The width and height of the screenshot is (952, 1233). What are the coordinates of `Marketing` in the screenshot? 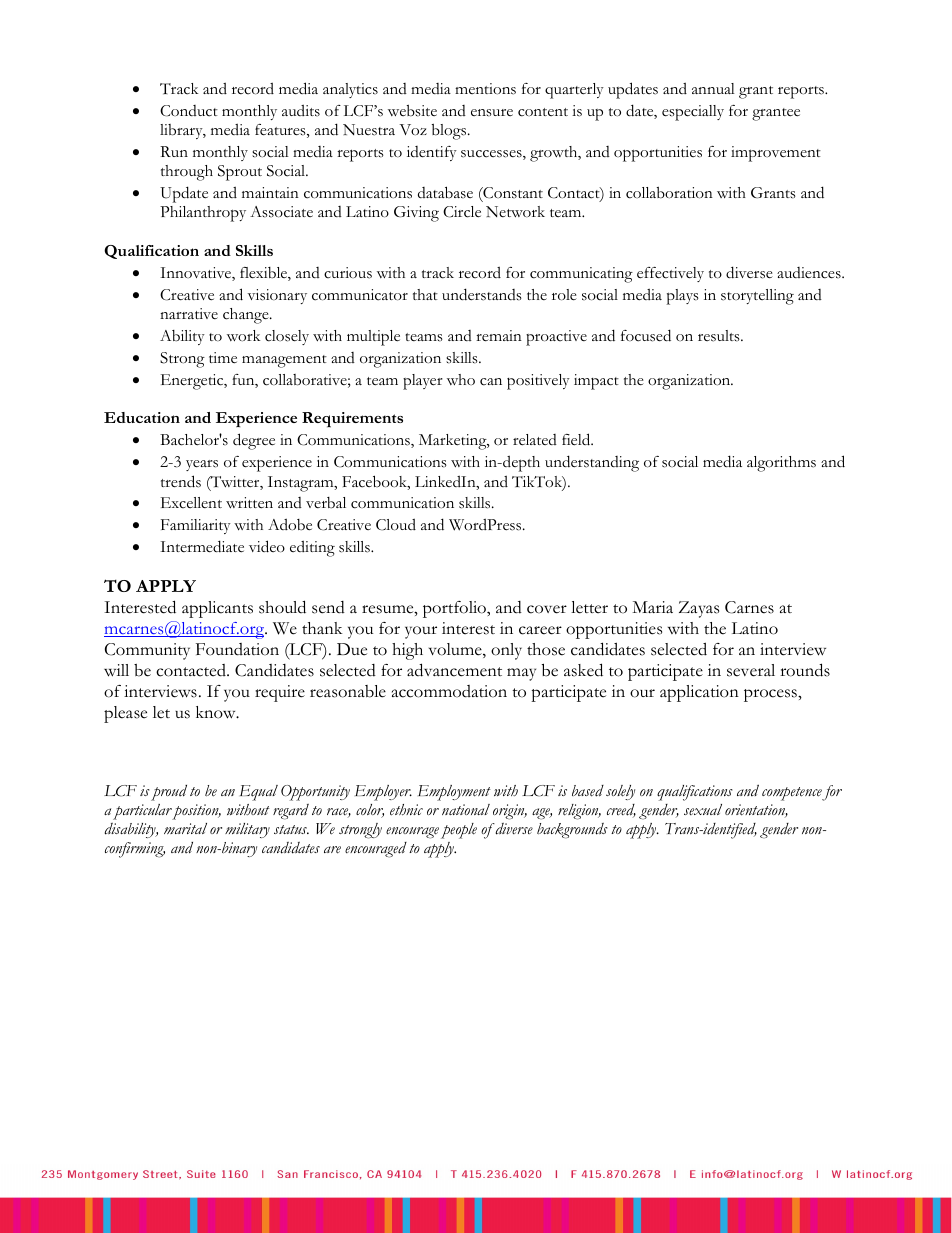 It's located at (454, 442).
